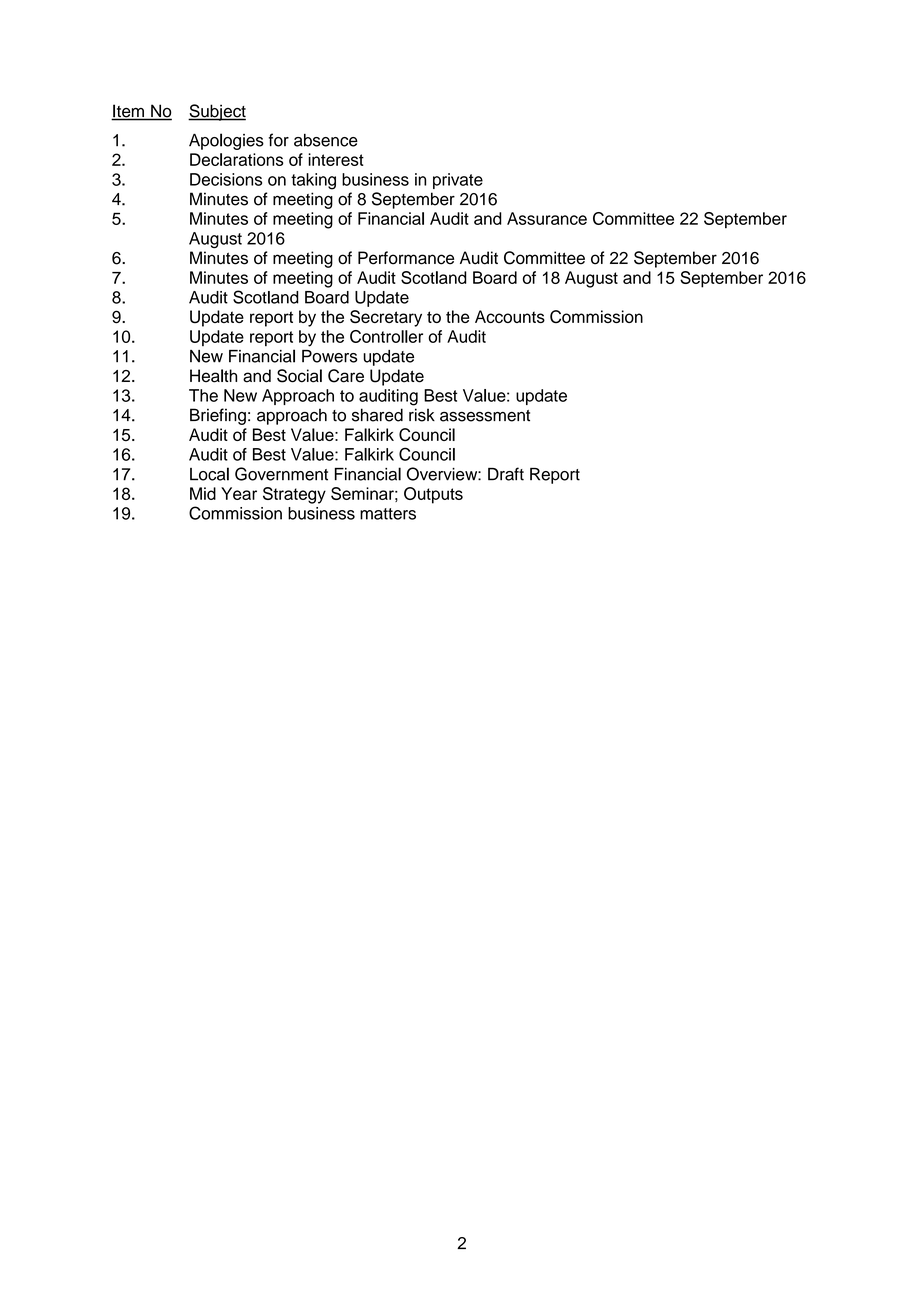 The width and height of the screenshot is (924, 1308). What do you see at coordinates (217, 112) in the screenshot?
I see `Subject` at bounding box center [217, 112].
